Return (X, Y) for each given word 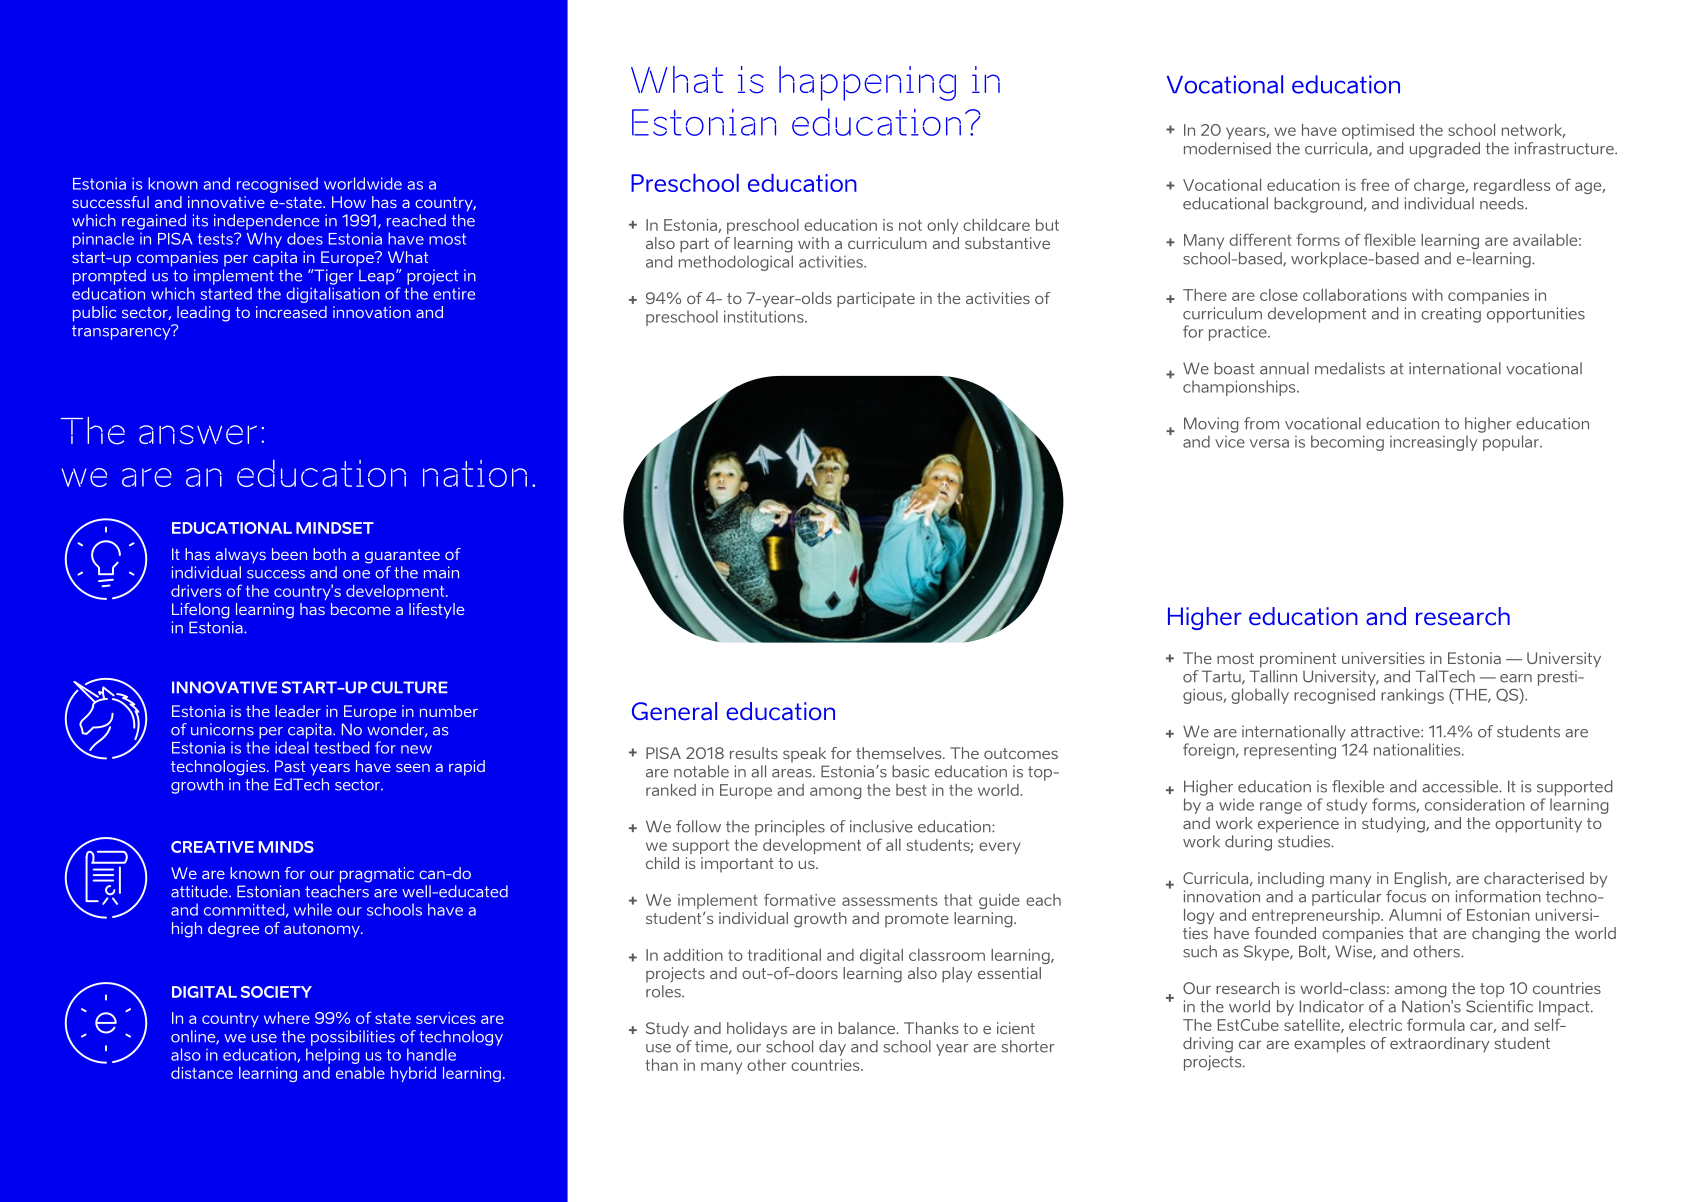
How (349, 202)
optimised (1378, 131)
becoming (1347, 443)
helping (333, 1056)
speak (804, 755)
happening (867, 83)
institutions (765, 316)
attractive (1386, 731)
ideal (292, 747)
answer (198, 435)
